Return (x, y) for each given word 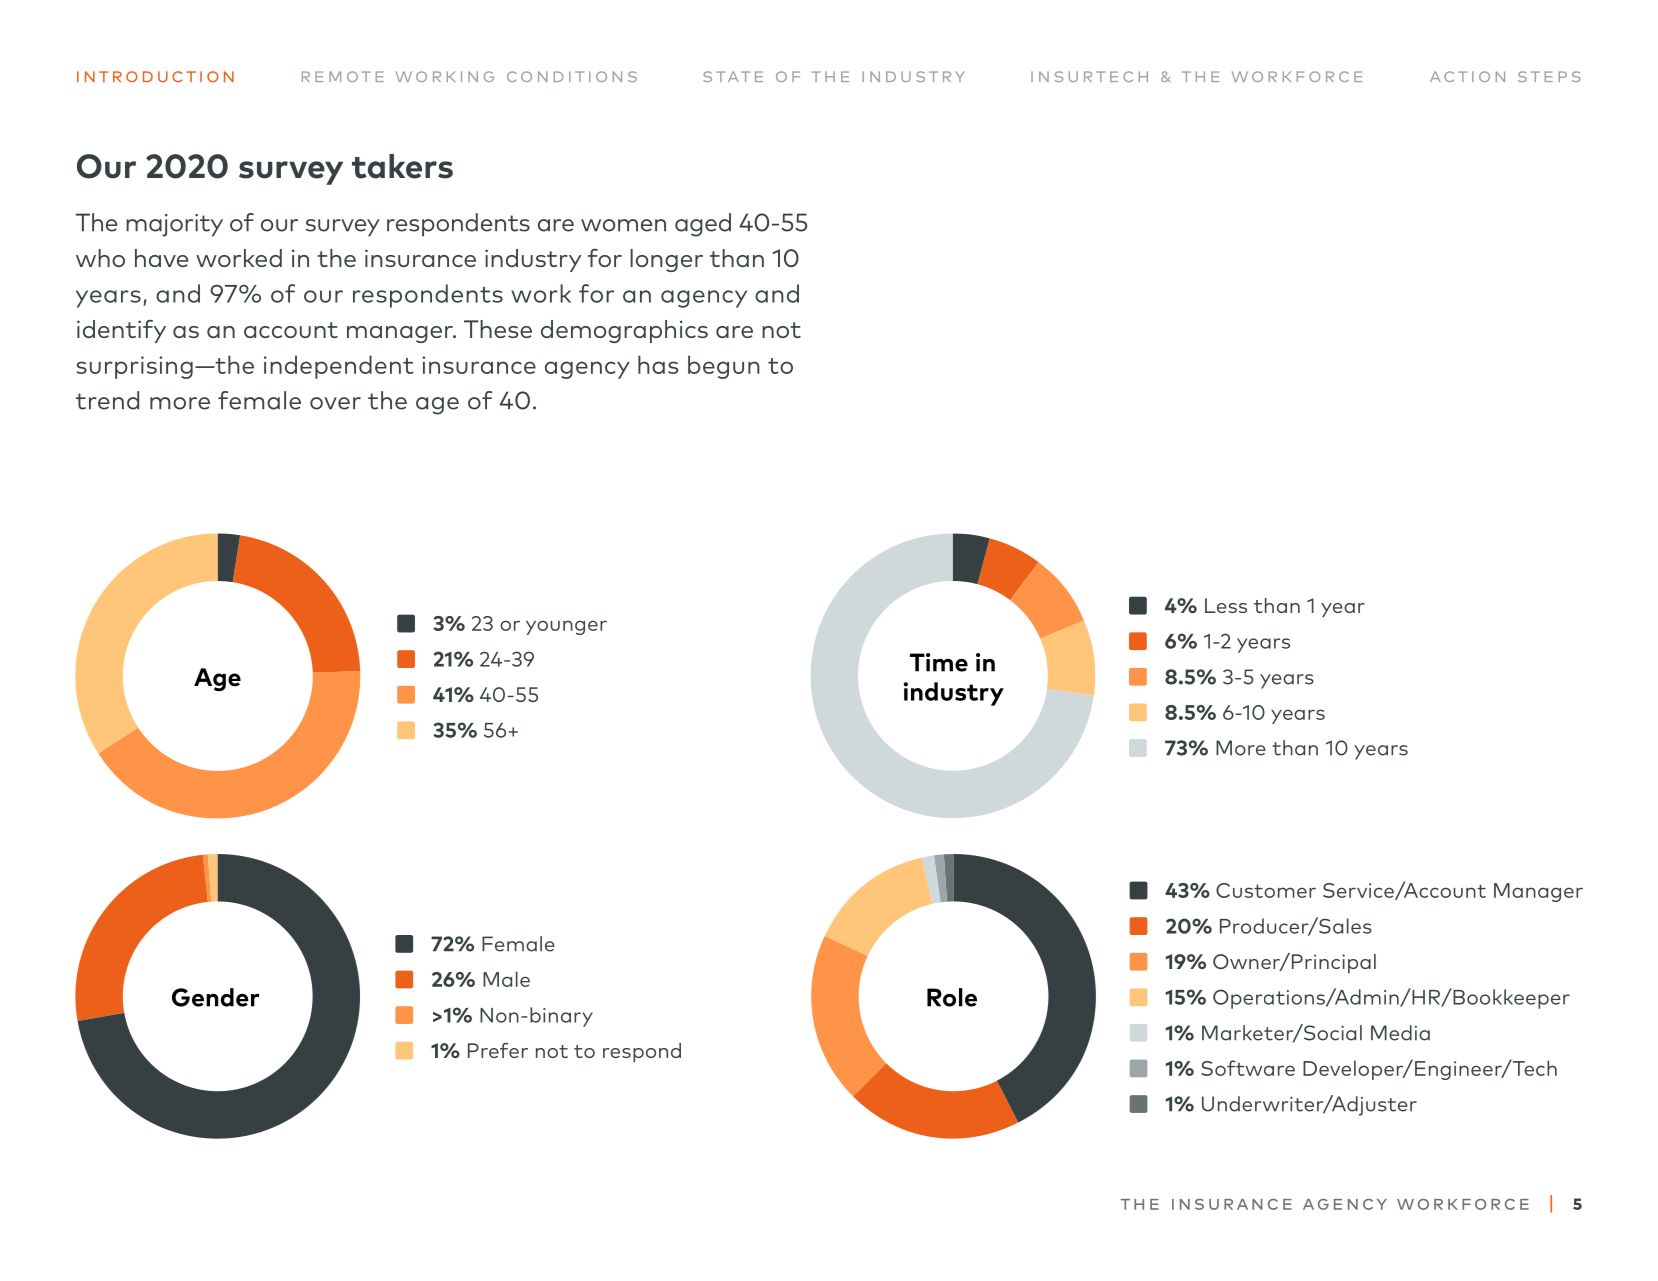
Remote (343, 76)
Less (1226, 605)
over (335, 403)
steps (1549, 76)
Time (939, 662)
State (733, 76)
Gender (216, 997)
